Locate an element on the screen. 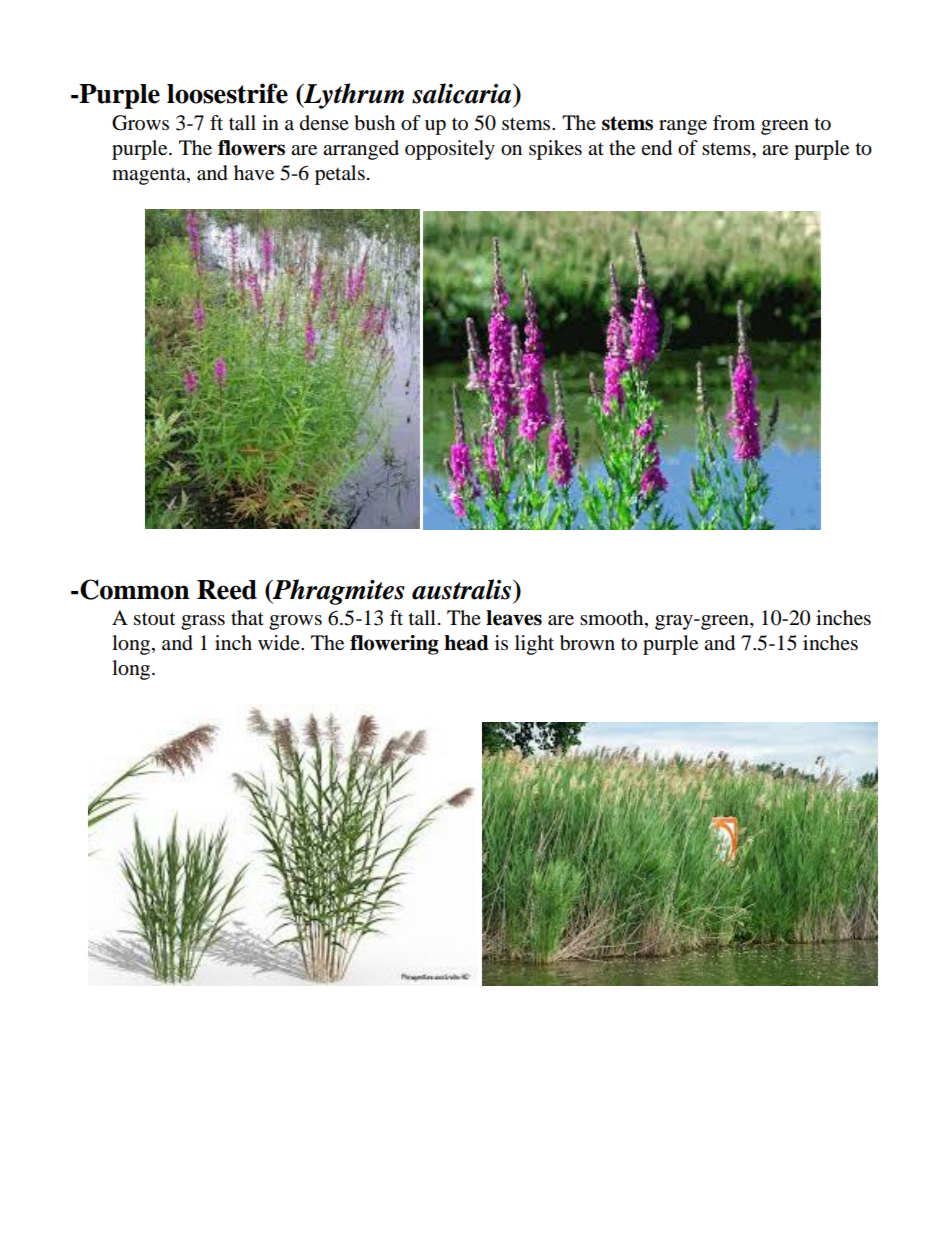 This screenshot has height=1233, width=952. head is located at coordinates (466, 643).
